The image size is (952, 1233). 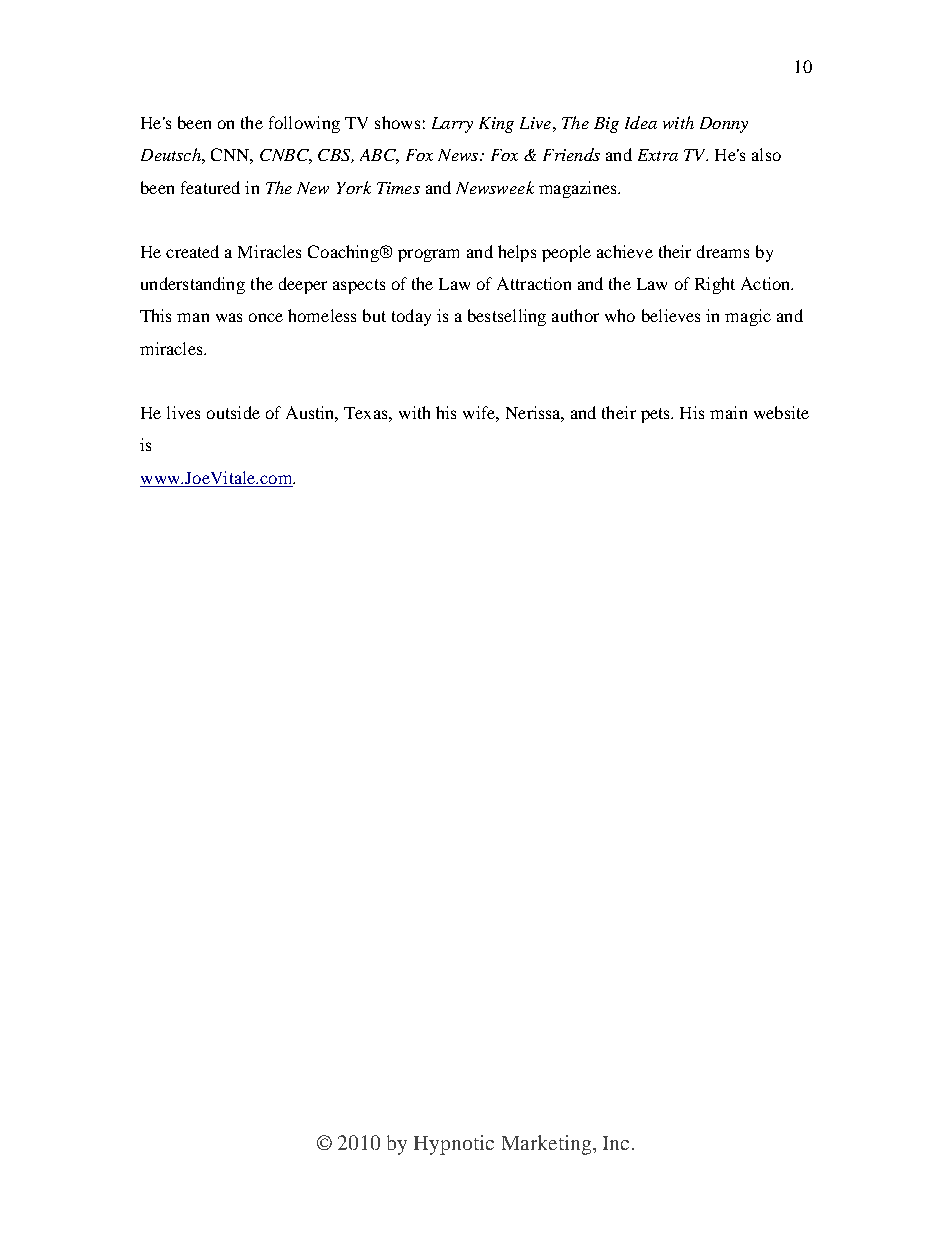 What do you see at coordinates (724, 125) in the document?
I see `Donny` at bounding box center [724, 125].
